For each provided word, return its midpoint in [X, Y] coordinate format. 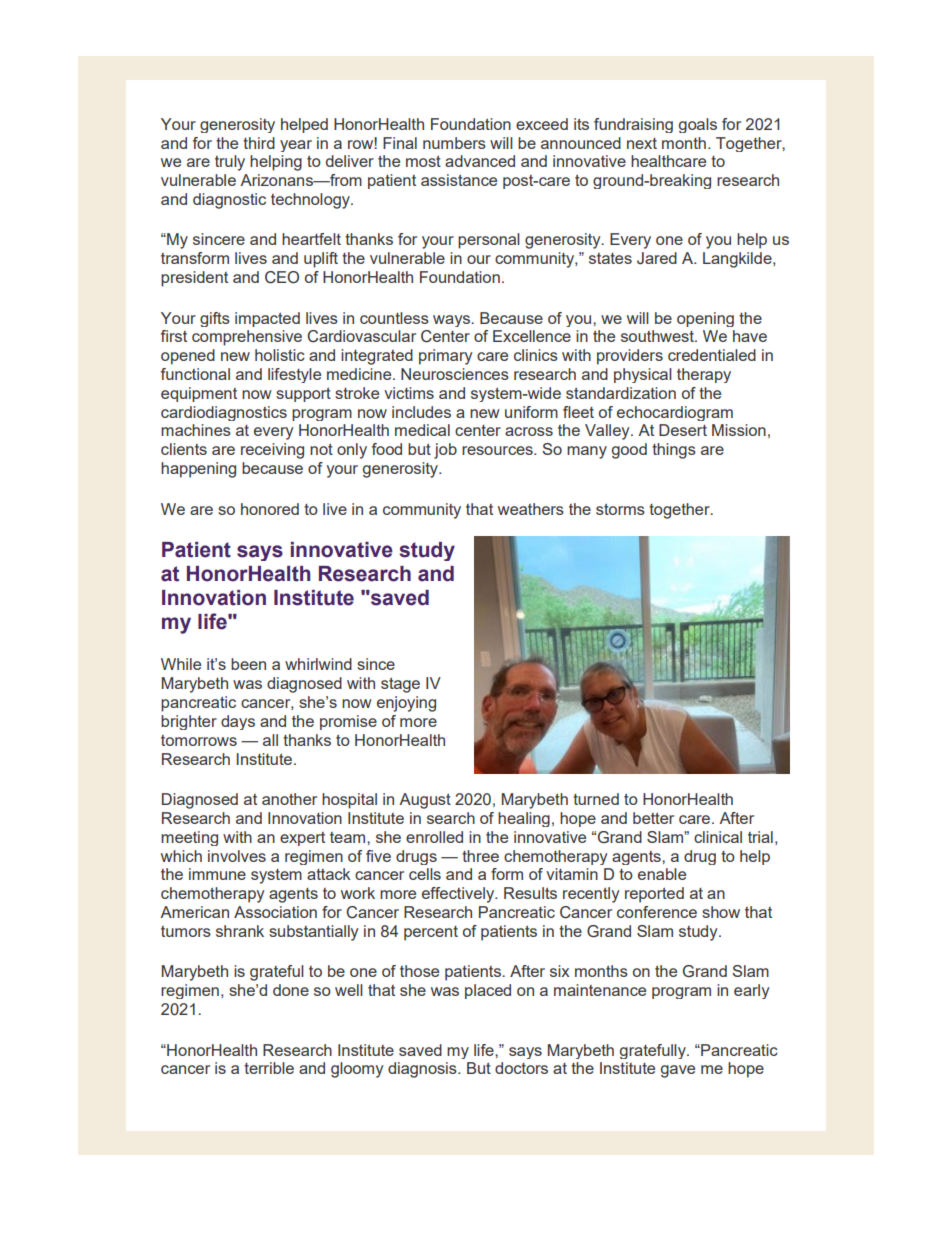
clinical [718, 837]
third [259, 143]
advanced [480, 161]
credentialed [712, 355]
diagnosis [423, 1070]
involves [237, 856]
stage [400, 685]
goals [698, 125]
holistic [280, 355]
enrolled [434, 837]
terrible [269, 1068]
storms [620, 509]
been [248, 664]
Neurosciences [455, 374]
